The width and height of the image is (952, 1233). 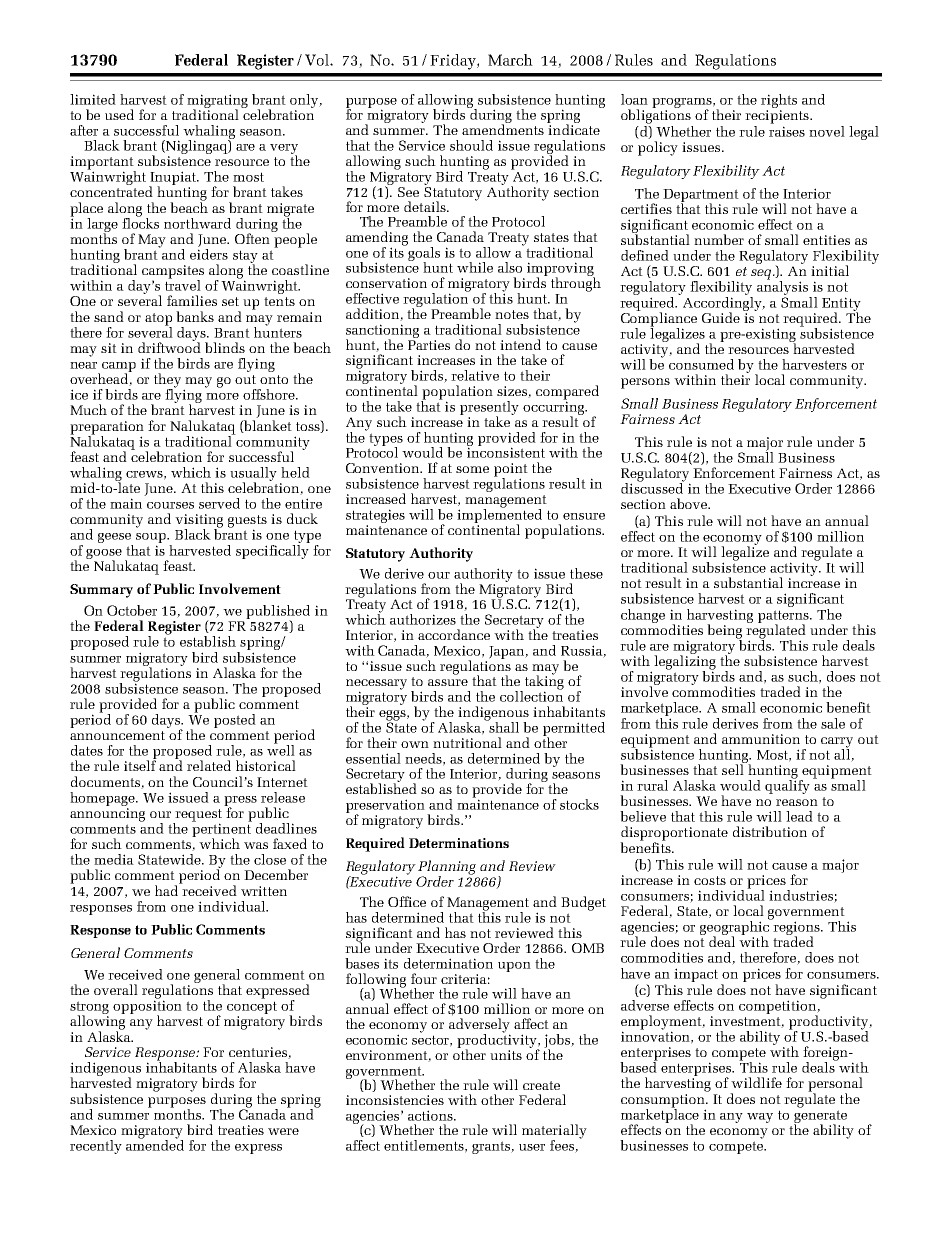 What do you see at coordinates (454, 62) in the image?
I see `Friday` at bounding box center [454, 62].
